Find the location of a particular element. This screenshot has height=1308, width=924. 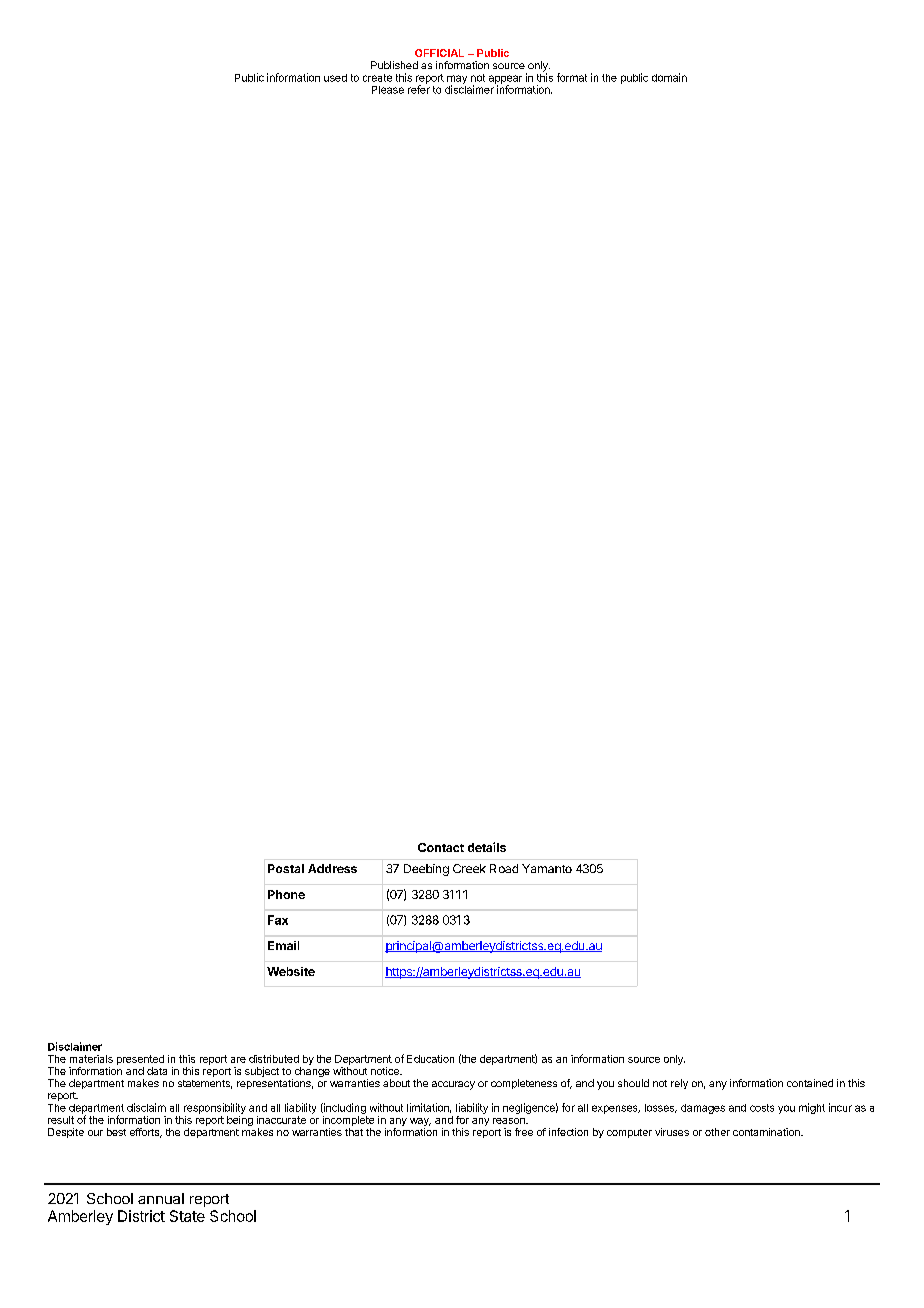

refer is located at coordinates (419, 88).
